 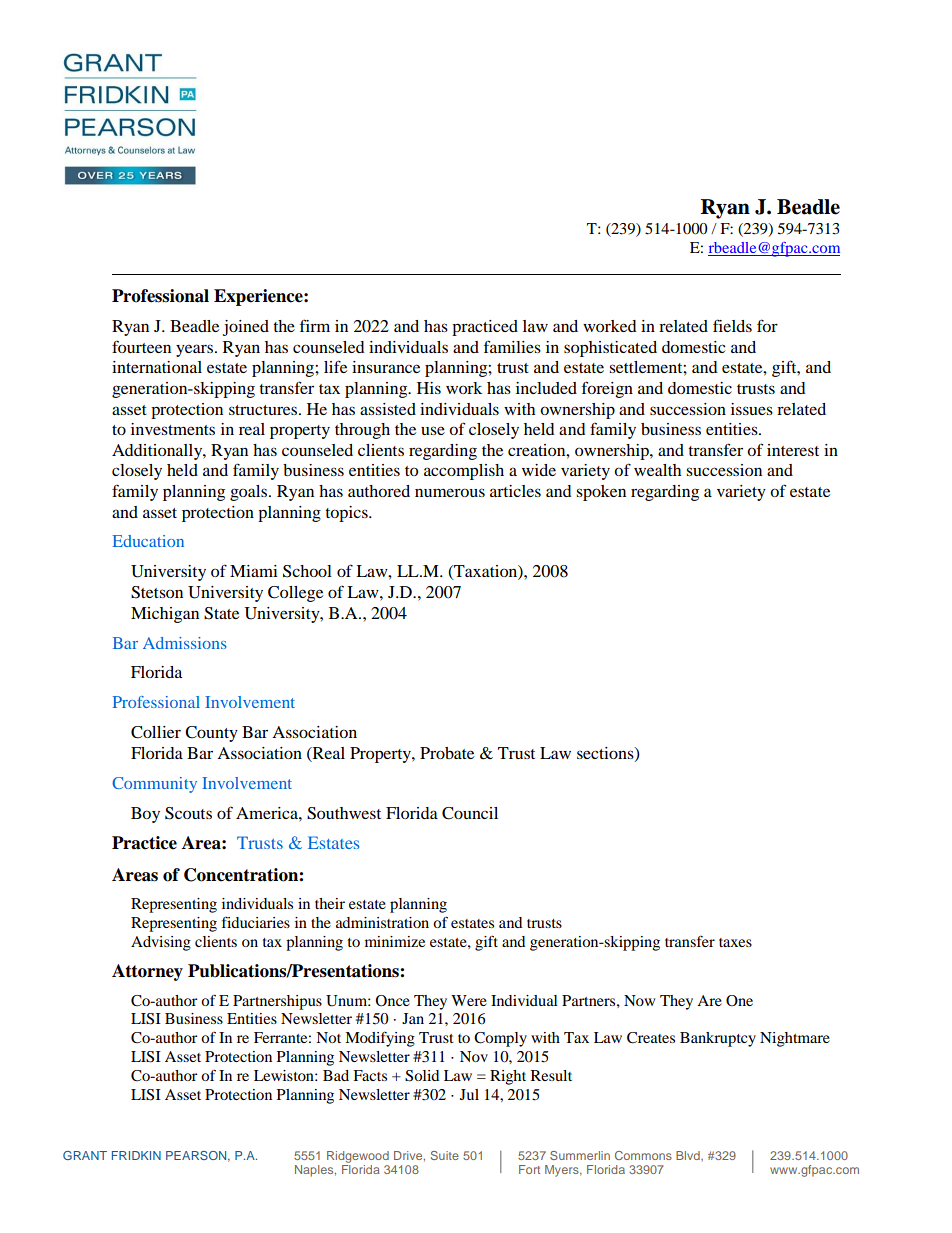 I want to click on Collier, so click(x=156, y=732).
